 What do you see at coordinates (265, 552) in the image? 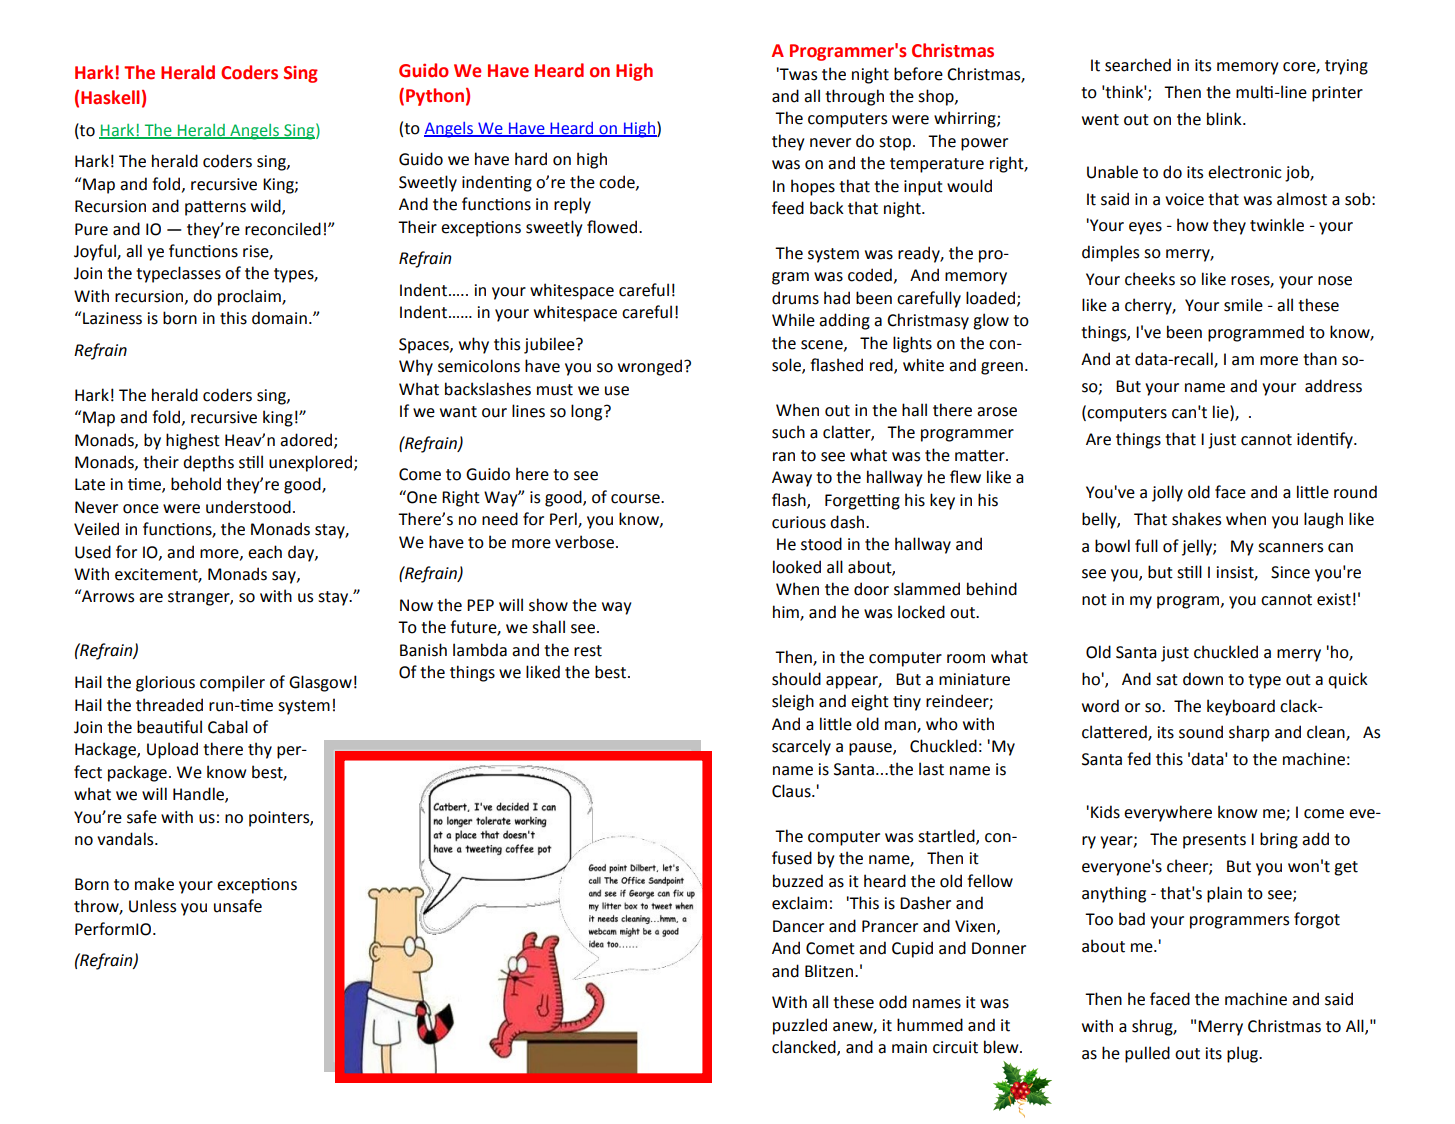
I see `each` at bounding box center [265, 552].
